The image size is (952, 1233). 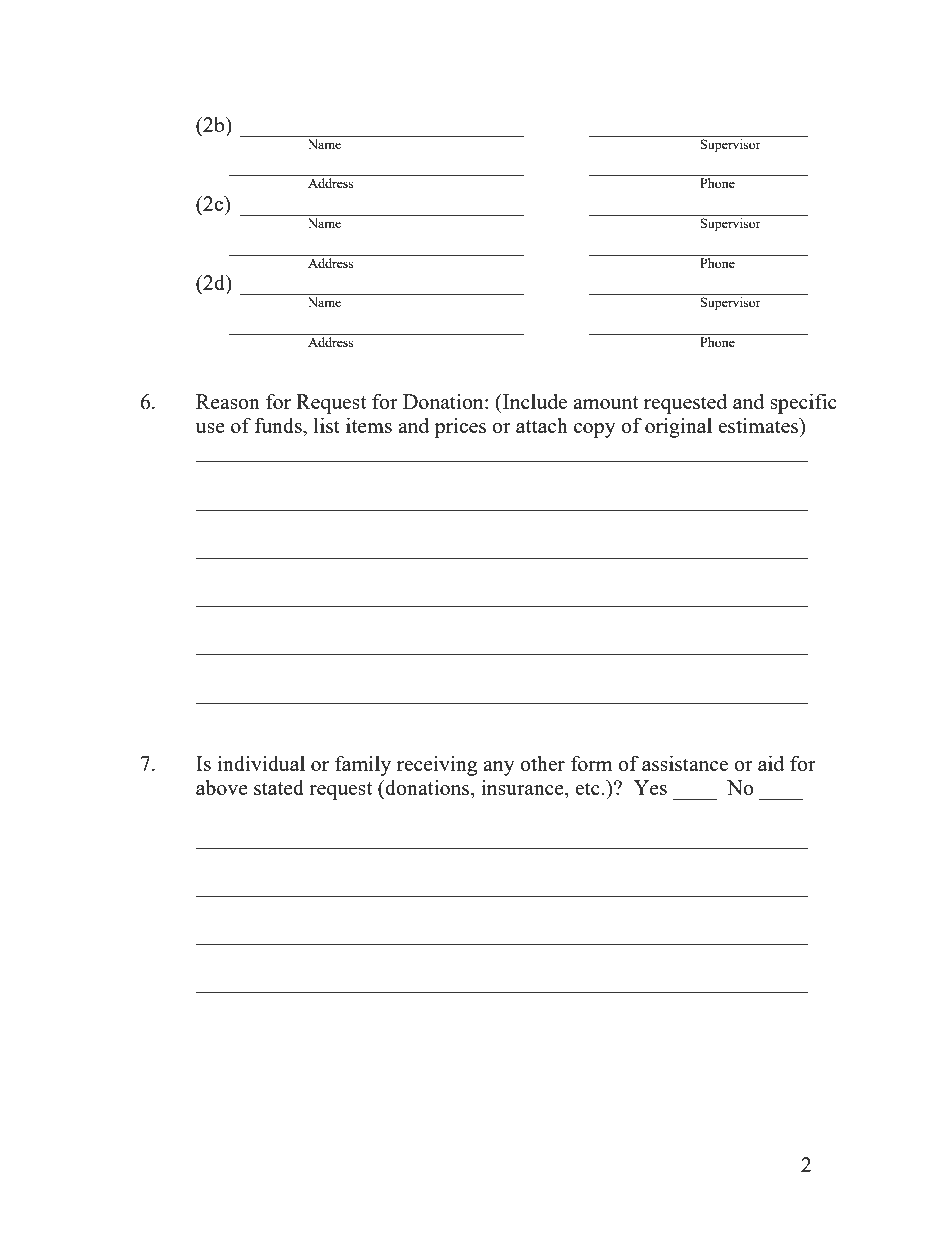 What do you see at coordinates (771, 763) in the document?
I see `aid` at bounding box center [771, 763].
